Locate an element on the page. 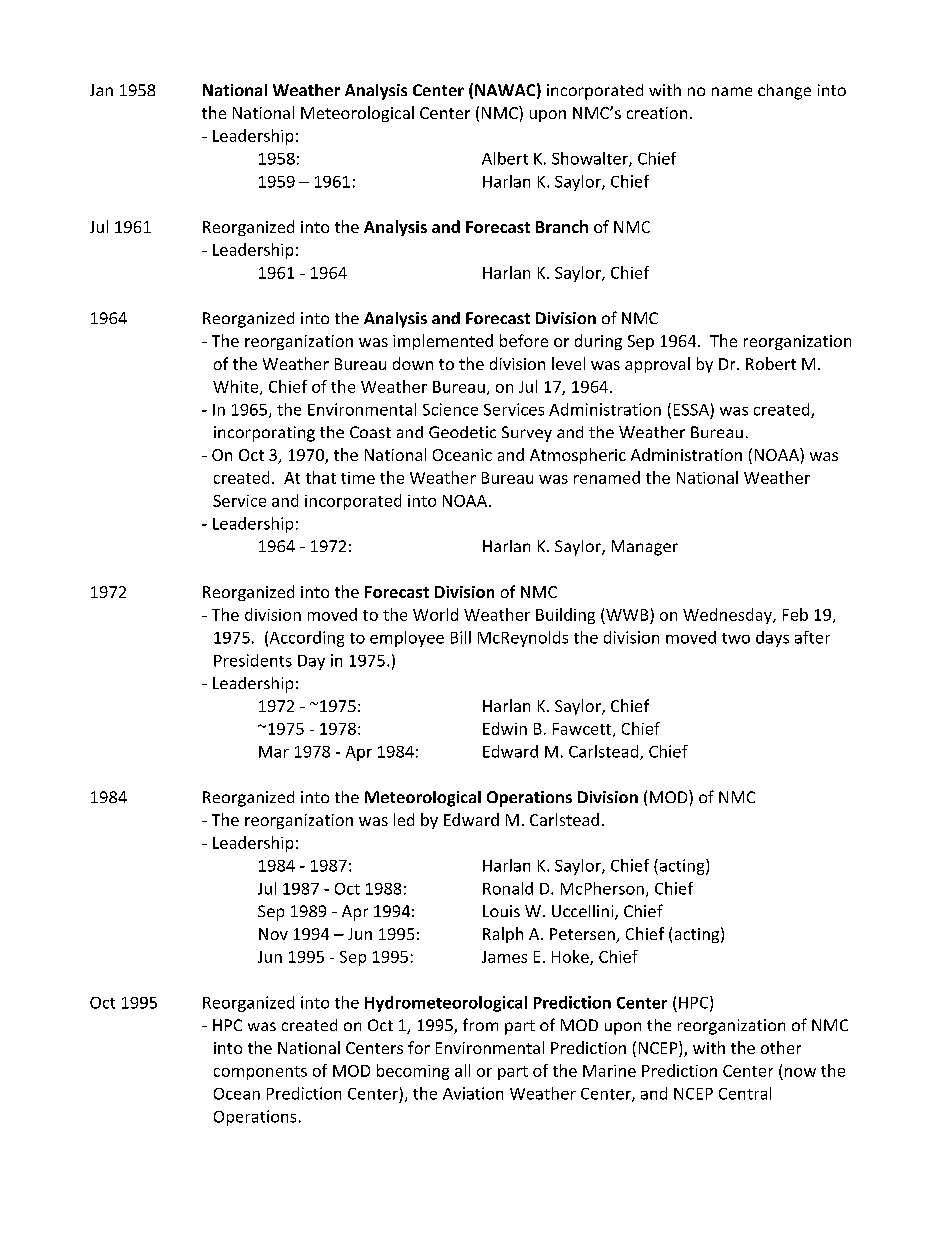  Manager is located at coordinates (645, 548).
